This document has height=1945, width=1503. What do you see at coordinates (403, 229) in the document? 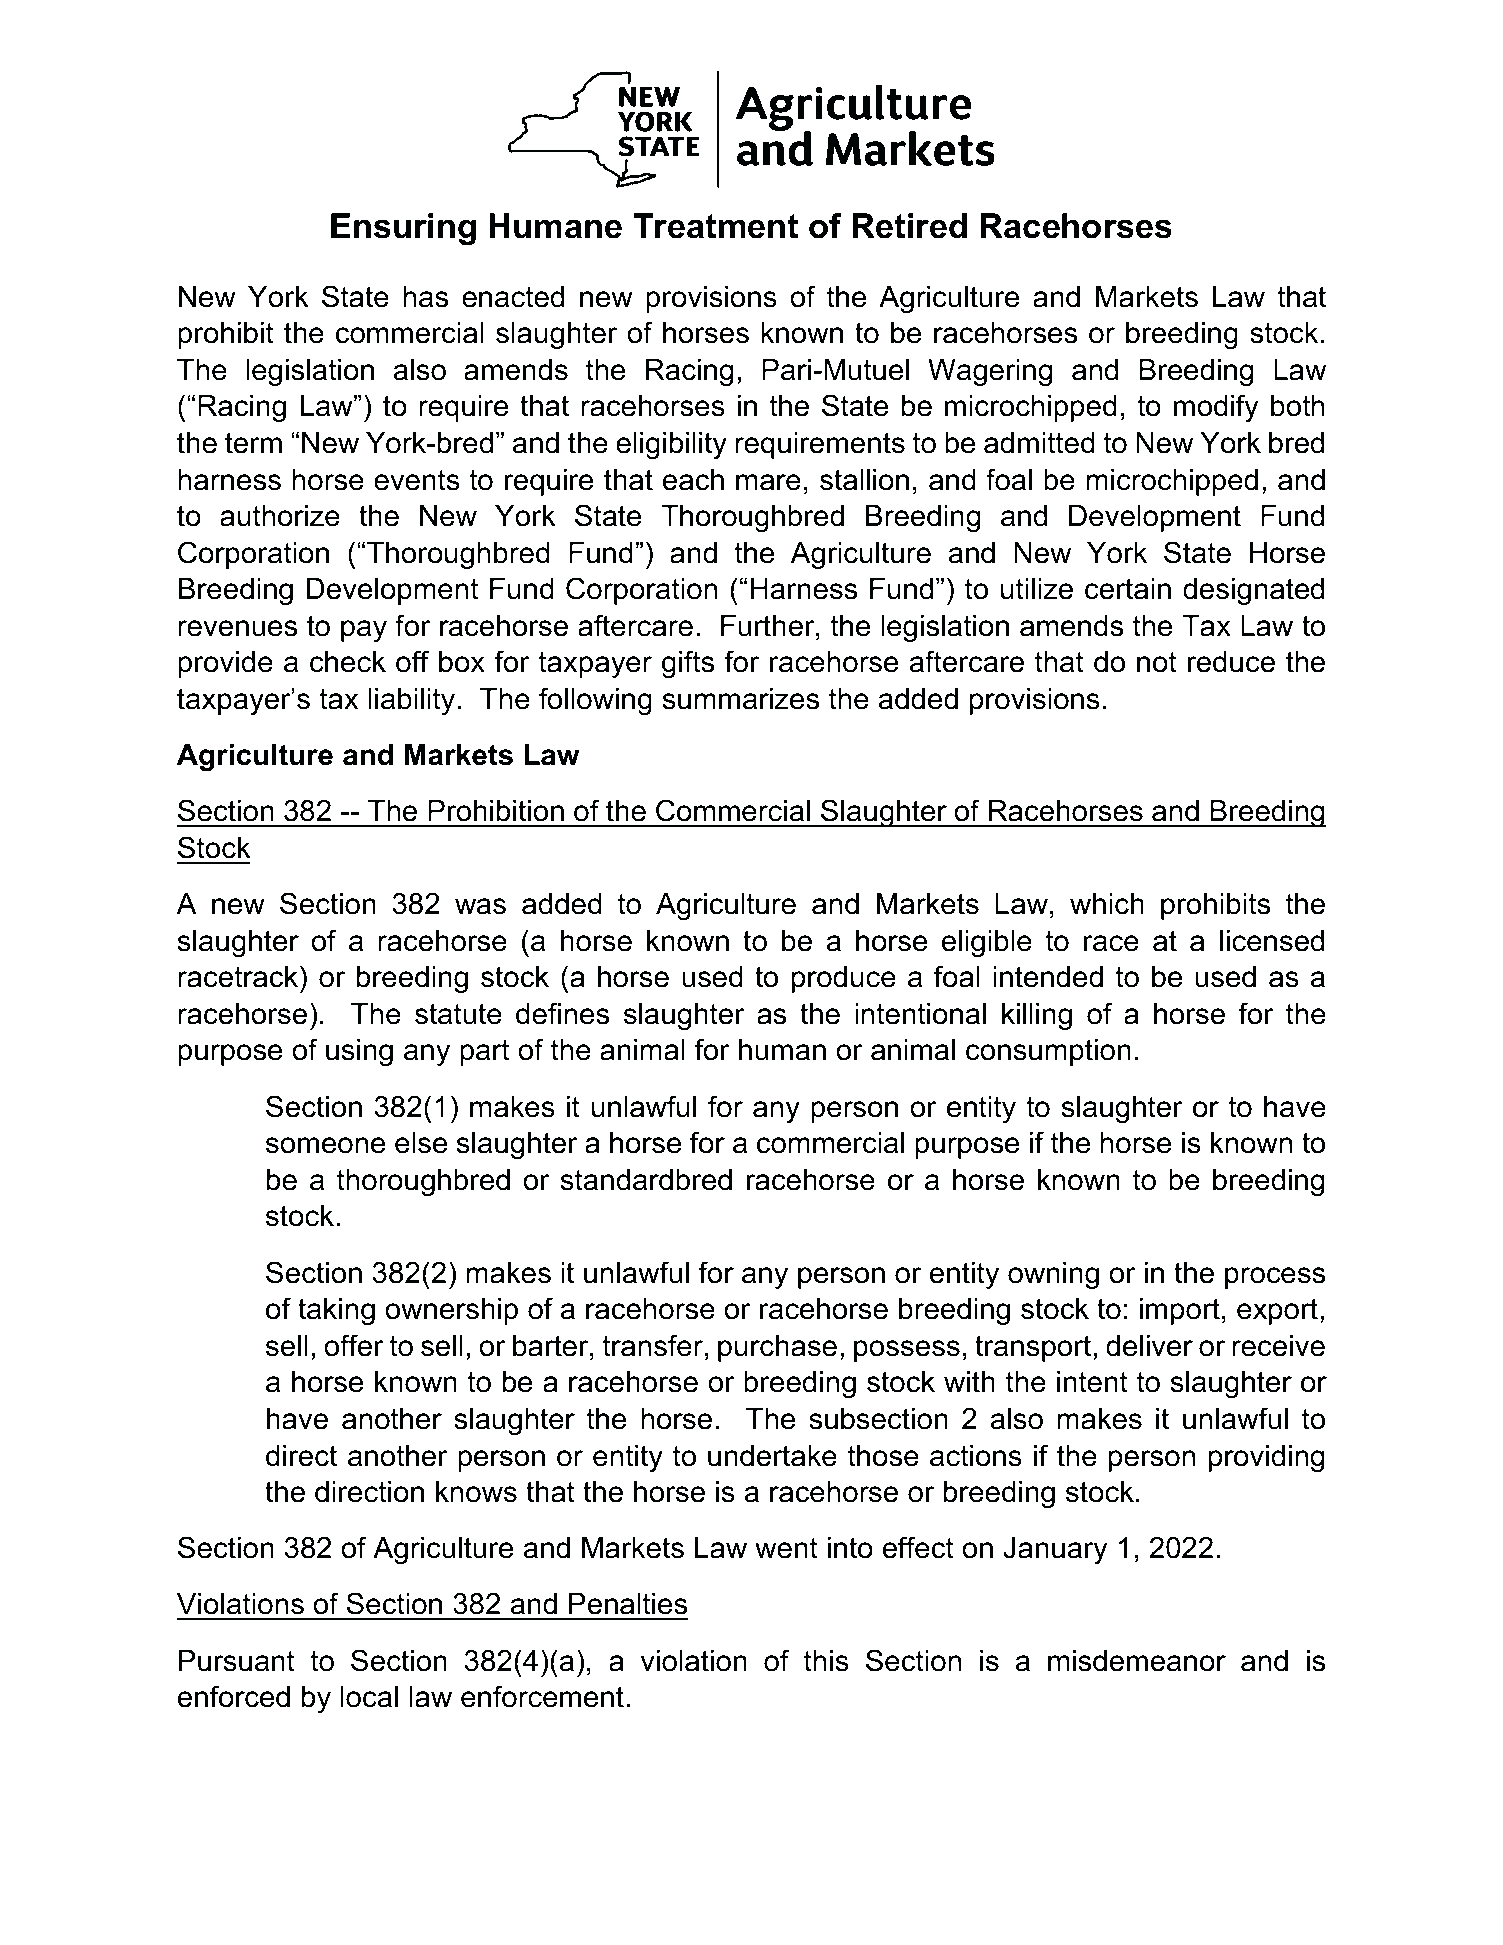
I see `Ensuring` at bounding box center [403, 229].
